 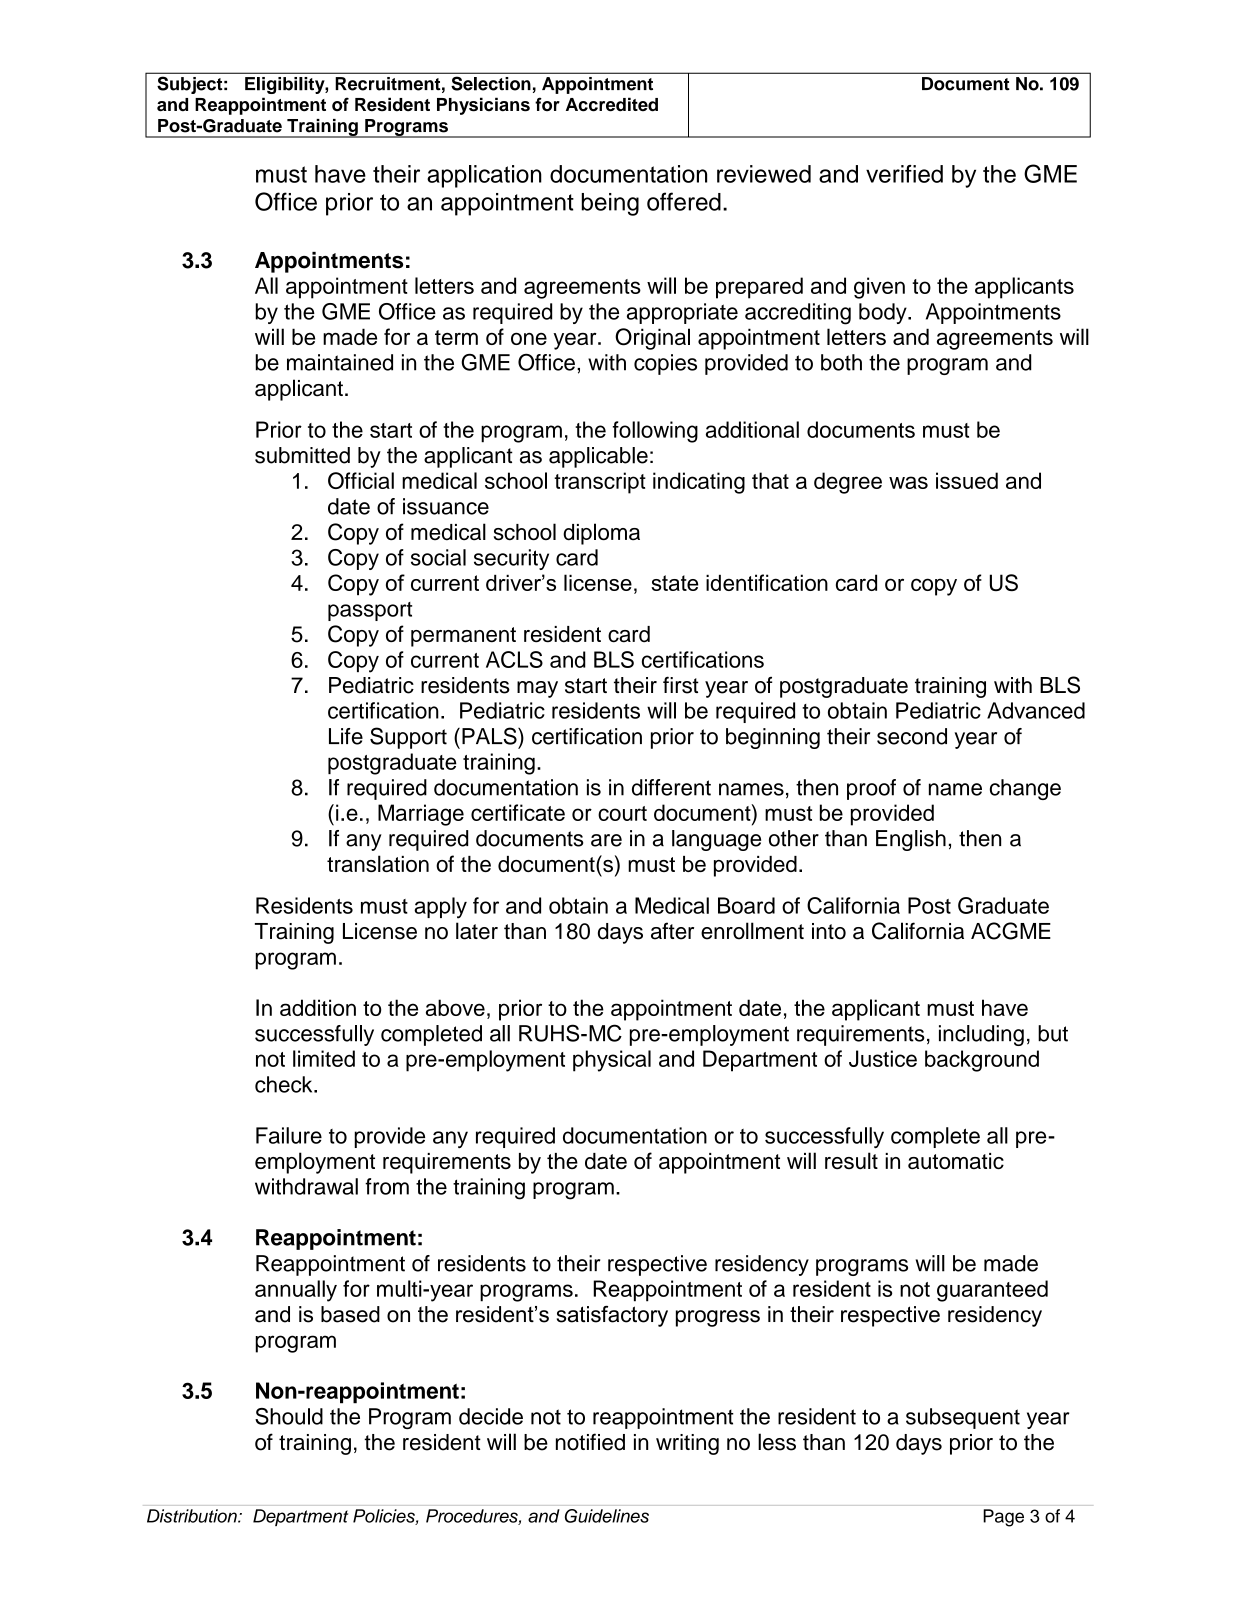 What do you see at coordinates (981, 1035) in the document?
I see `including` at bounding box center [981, 1035].
